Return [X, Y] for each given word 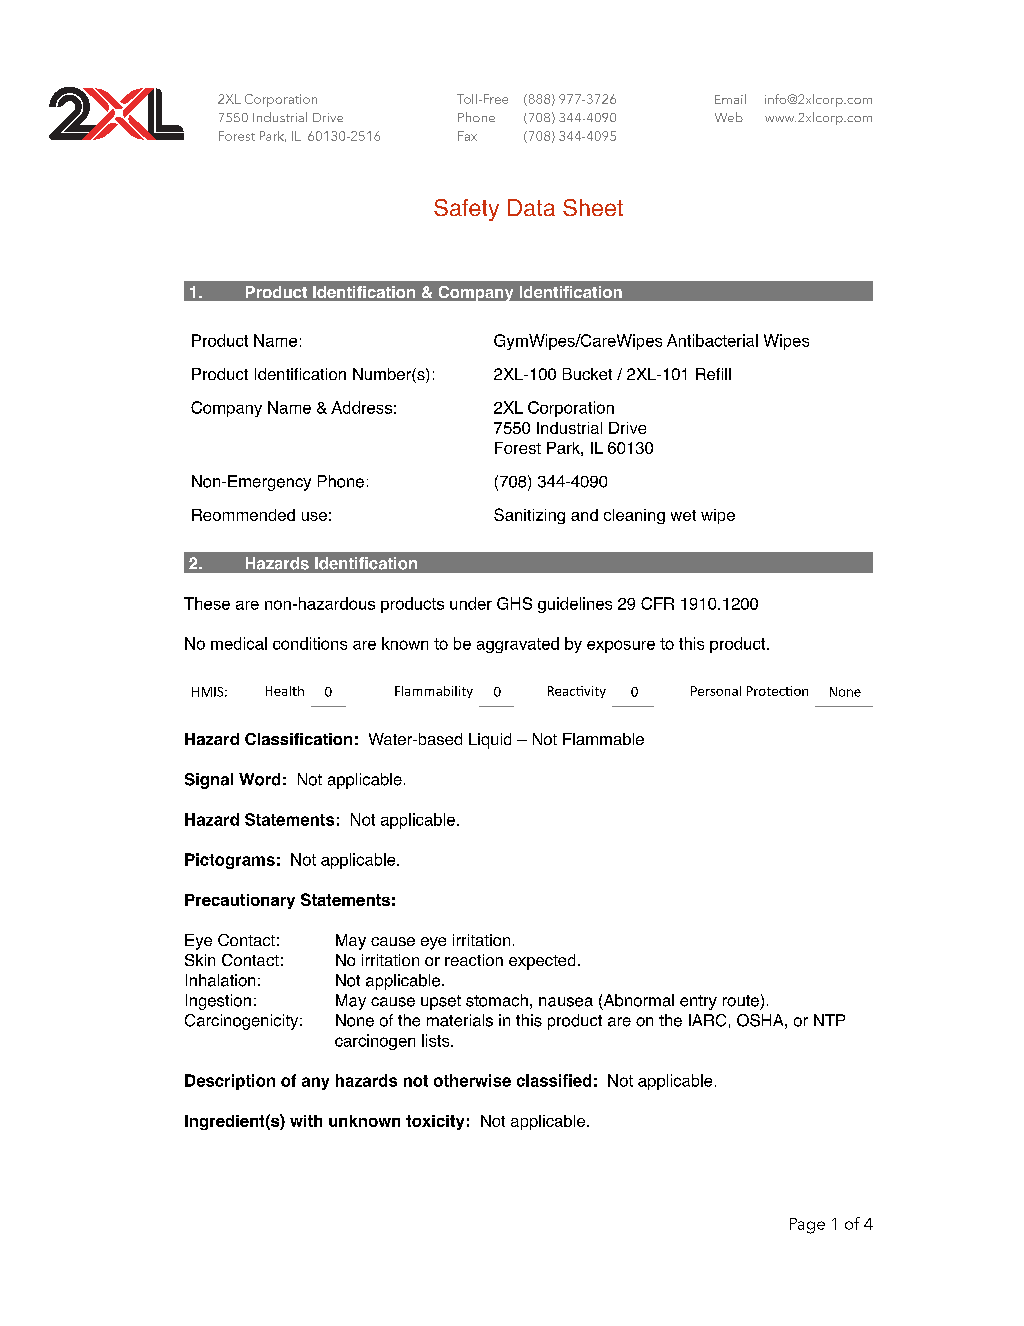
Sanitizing [529, 516]
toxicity [435, 1122]
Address [361, 407]
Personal [716, 691]
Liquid [490, 741]
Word [259, 779]
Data [531, 207]
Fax [467, 136]
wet [683, 515]
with [306, 1121]
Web [729, 117]
